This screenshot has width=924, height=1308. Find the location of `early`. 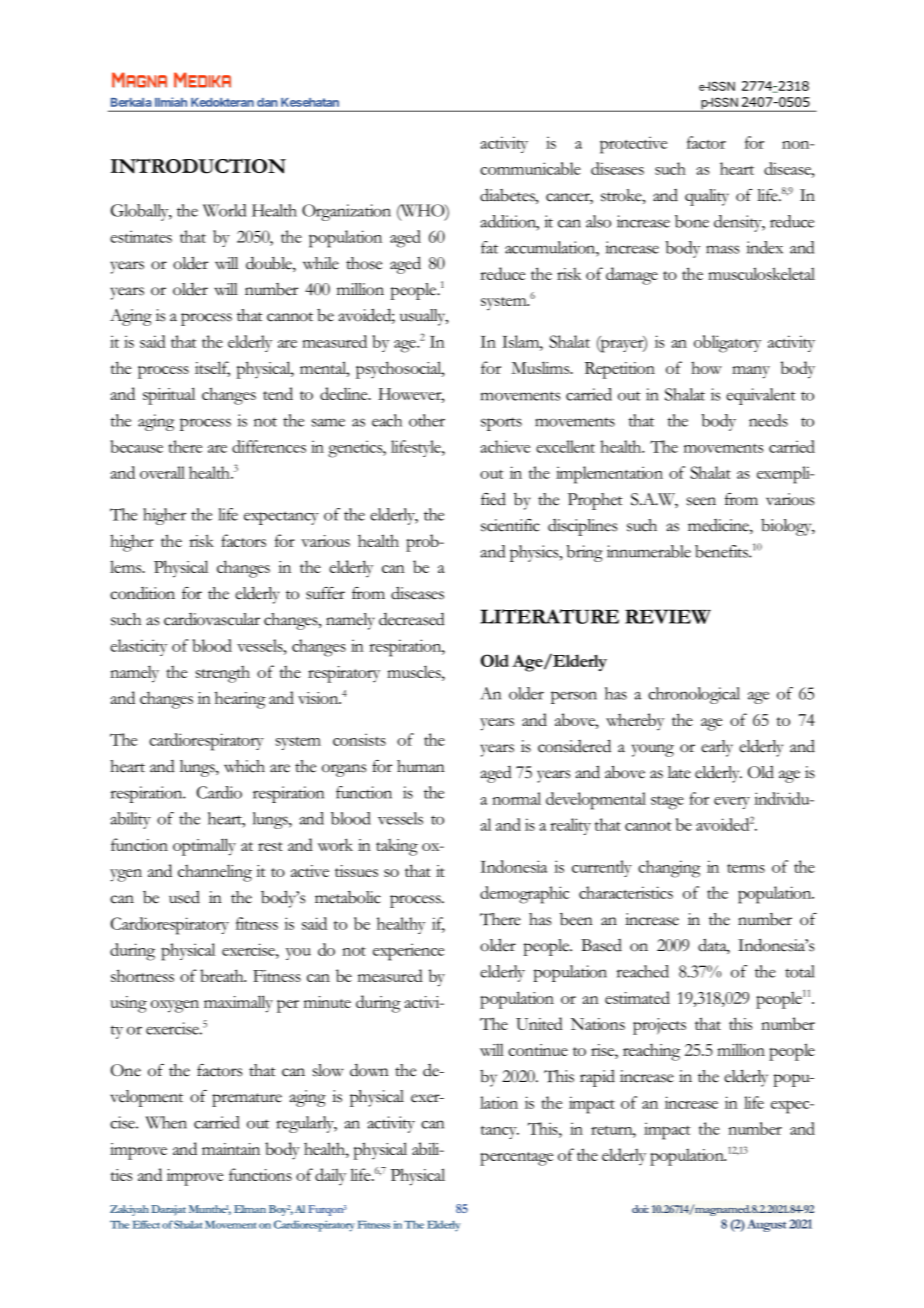

early is located at coordinates (717, 748).
